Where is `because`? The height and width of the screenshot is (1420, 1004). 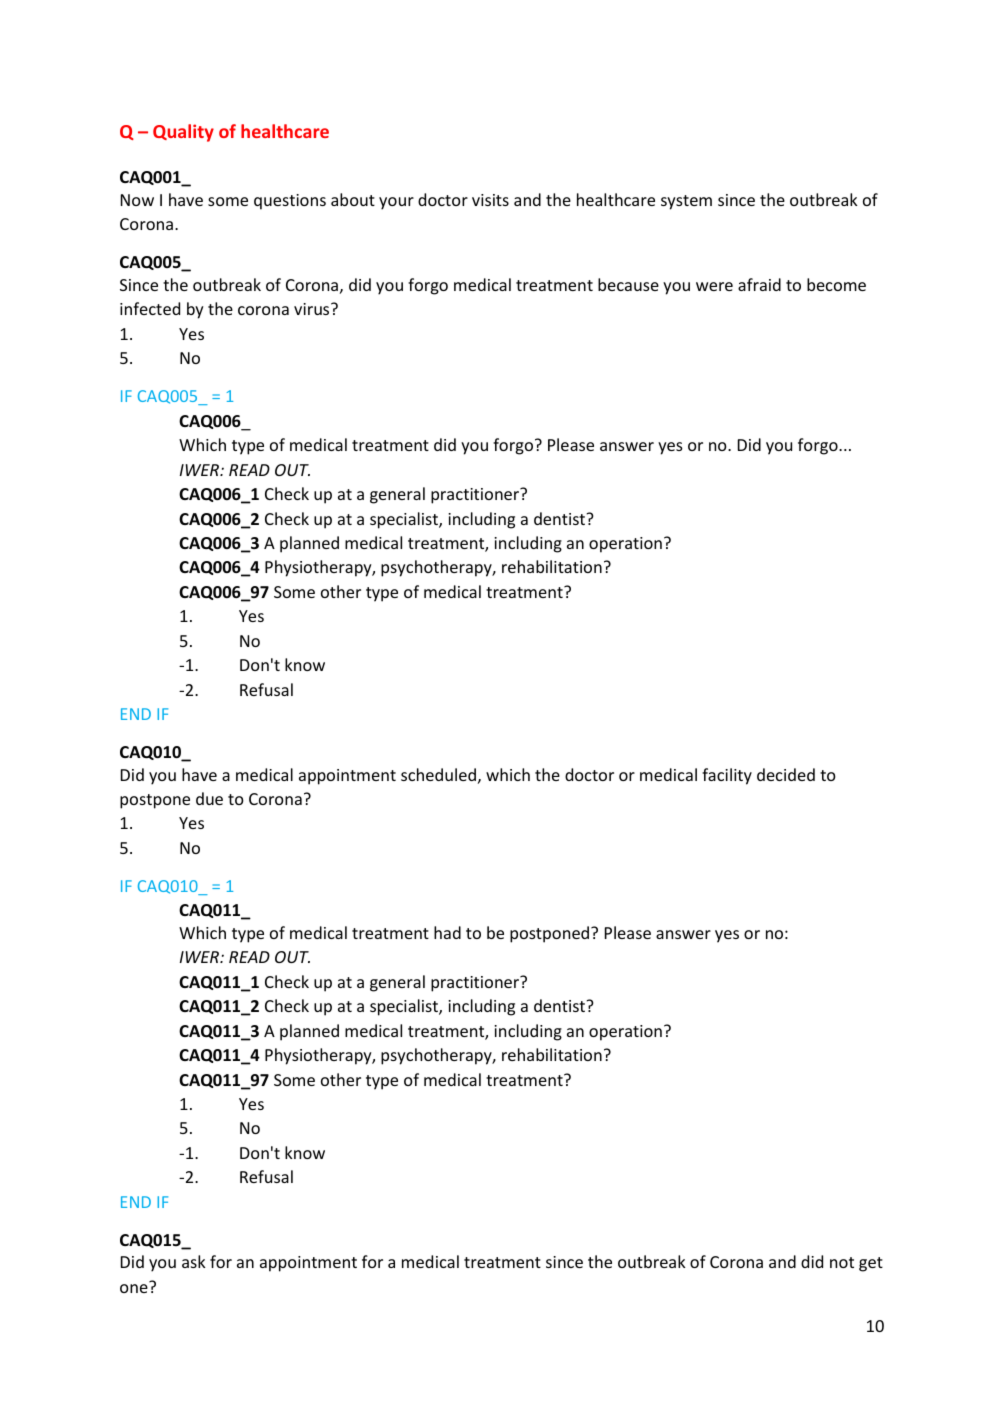 because is located at coordinates (628, 284).
